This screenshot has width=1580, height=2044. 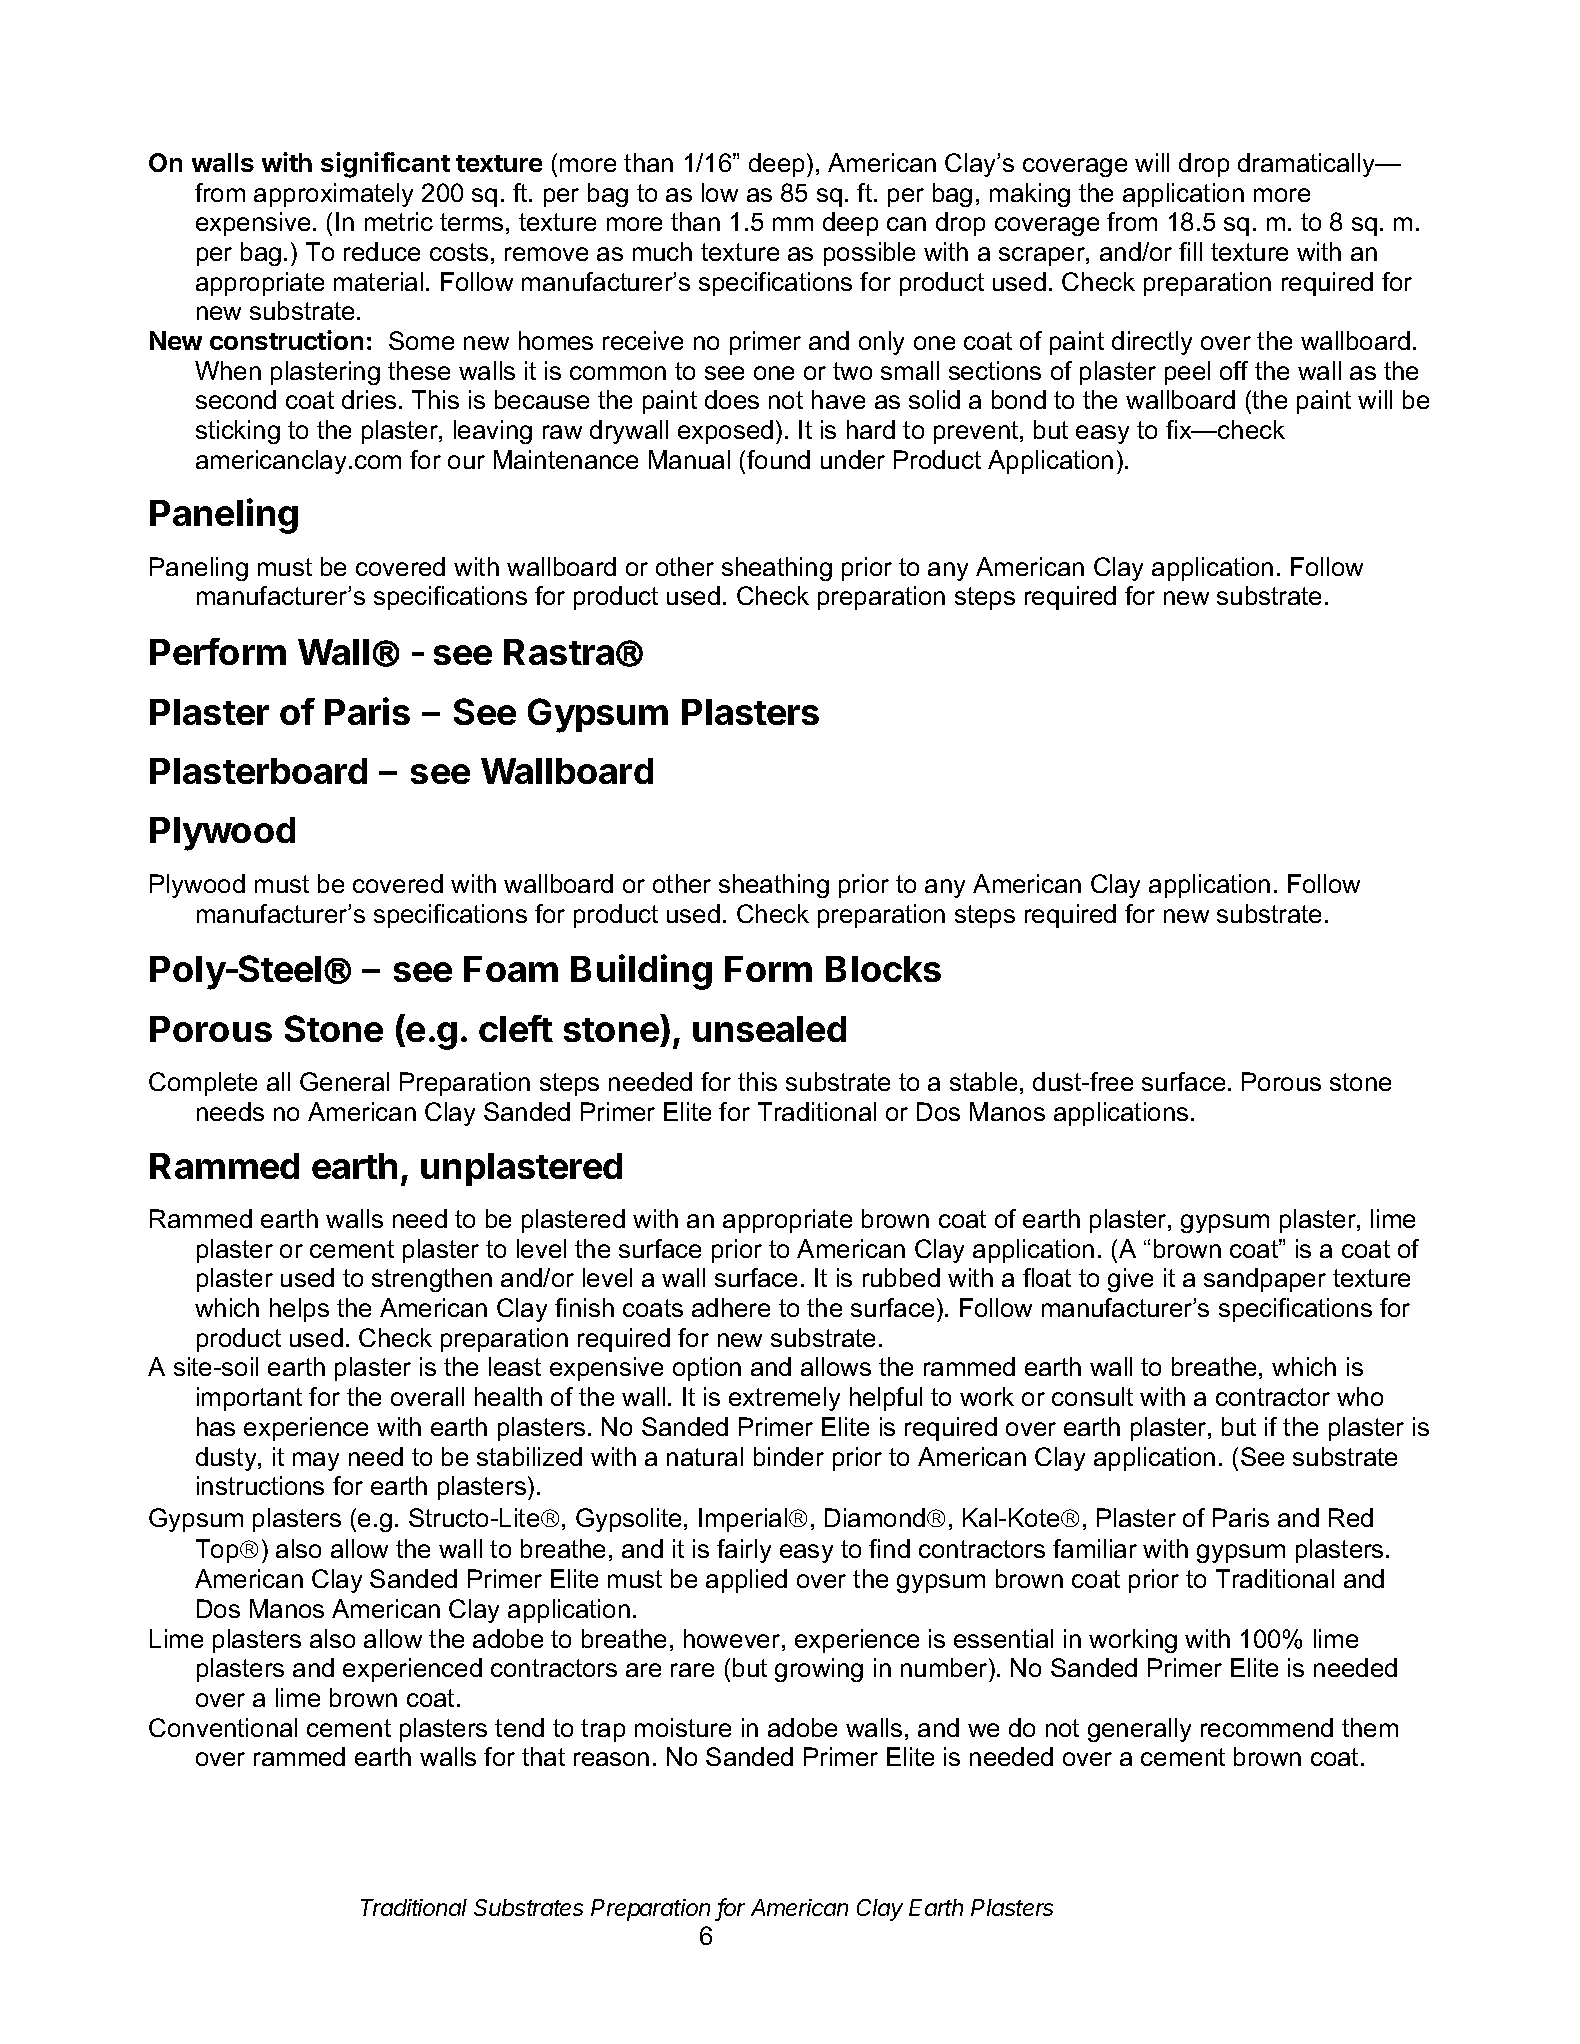 I want to click on fill, so click(x=1190, y=251).
